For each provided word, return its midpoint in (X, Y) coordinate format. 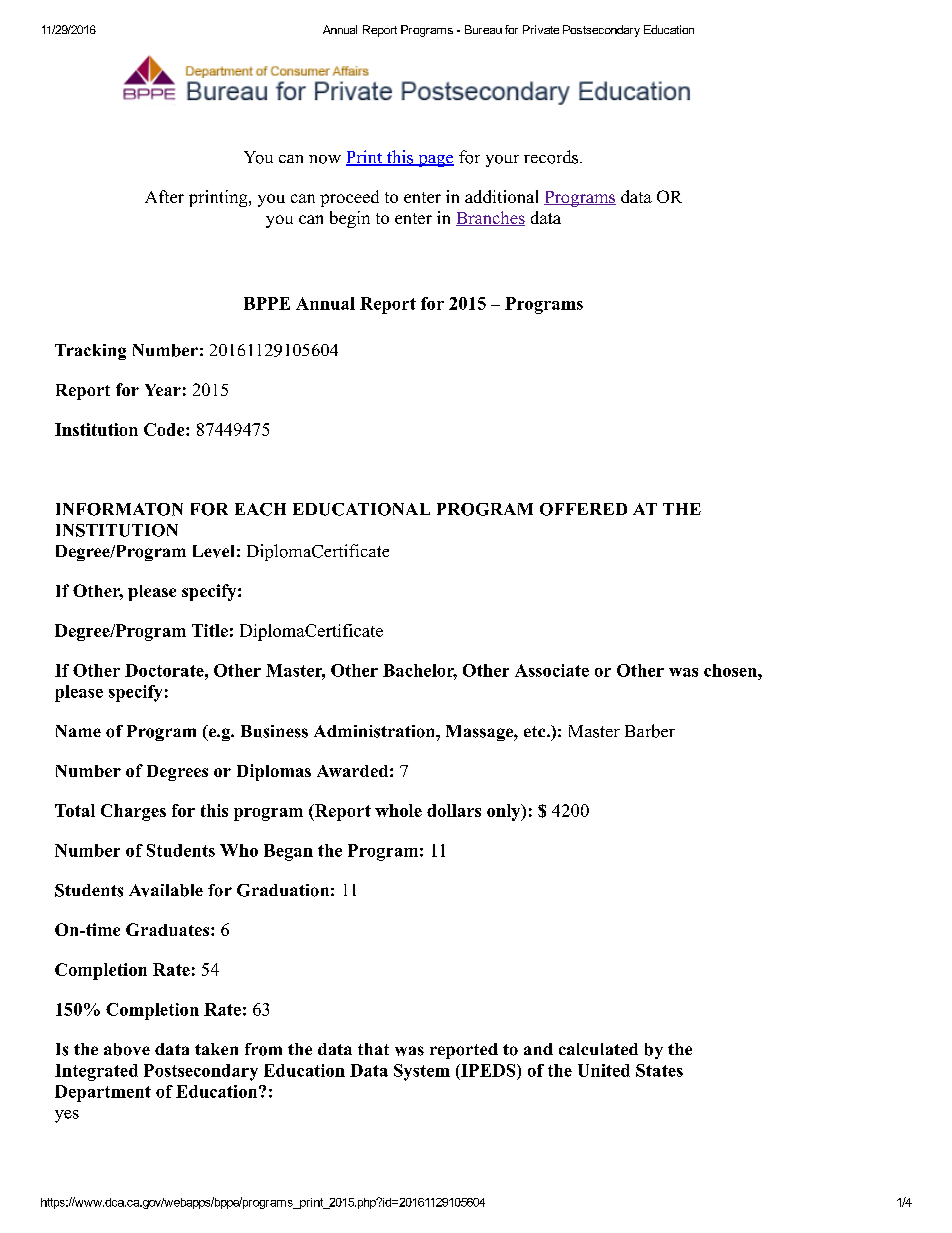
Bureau (483, 29)
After (164, 196)
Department (103, 1093)
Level (213, 551)
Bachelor (420, 671)
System (422, 1072)
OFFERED (583, 509)
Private (541, 29)
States (659, 1070)
